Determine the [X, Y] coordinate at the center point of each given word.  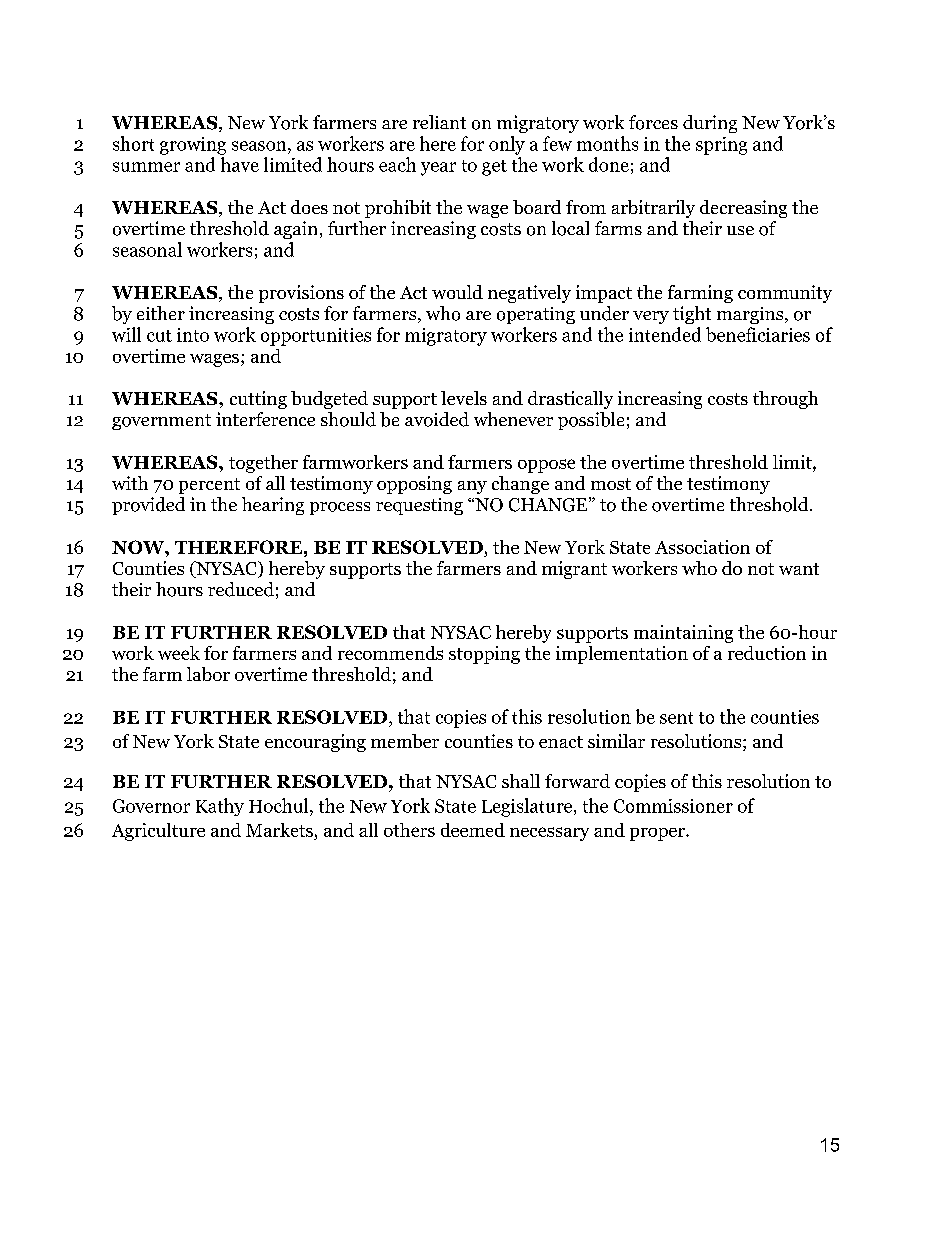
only [507, 145]
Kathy [220, 807]
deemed [473, 830]
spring [721, 146]
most [611, 484]
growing [193, 146]
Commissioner [673, 806]
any [472, 487]
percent [209, 486]
